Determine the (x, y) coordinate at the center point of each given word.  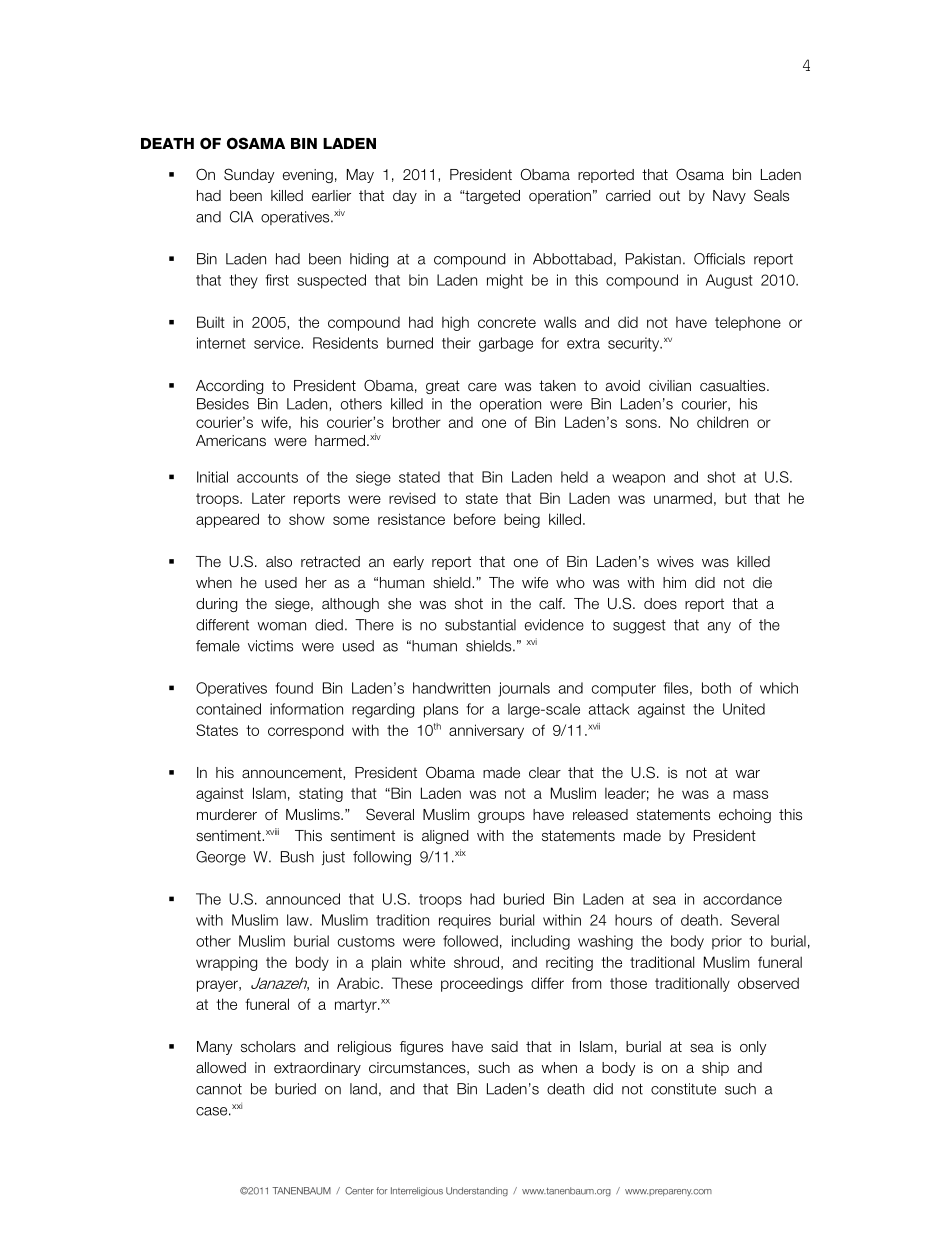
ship (715, 1069)
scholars (268, 1047)
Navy (729, 197)
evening (308, 176)
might (505, 281)
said (504, 1047)
